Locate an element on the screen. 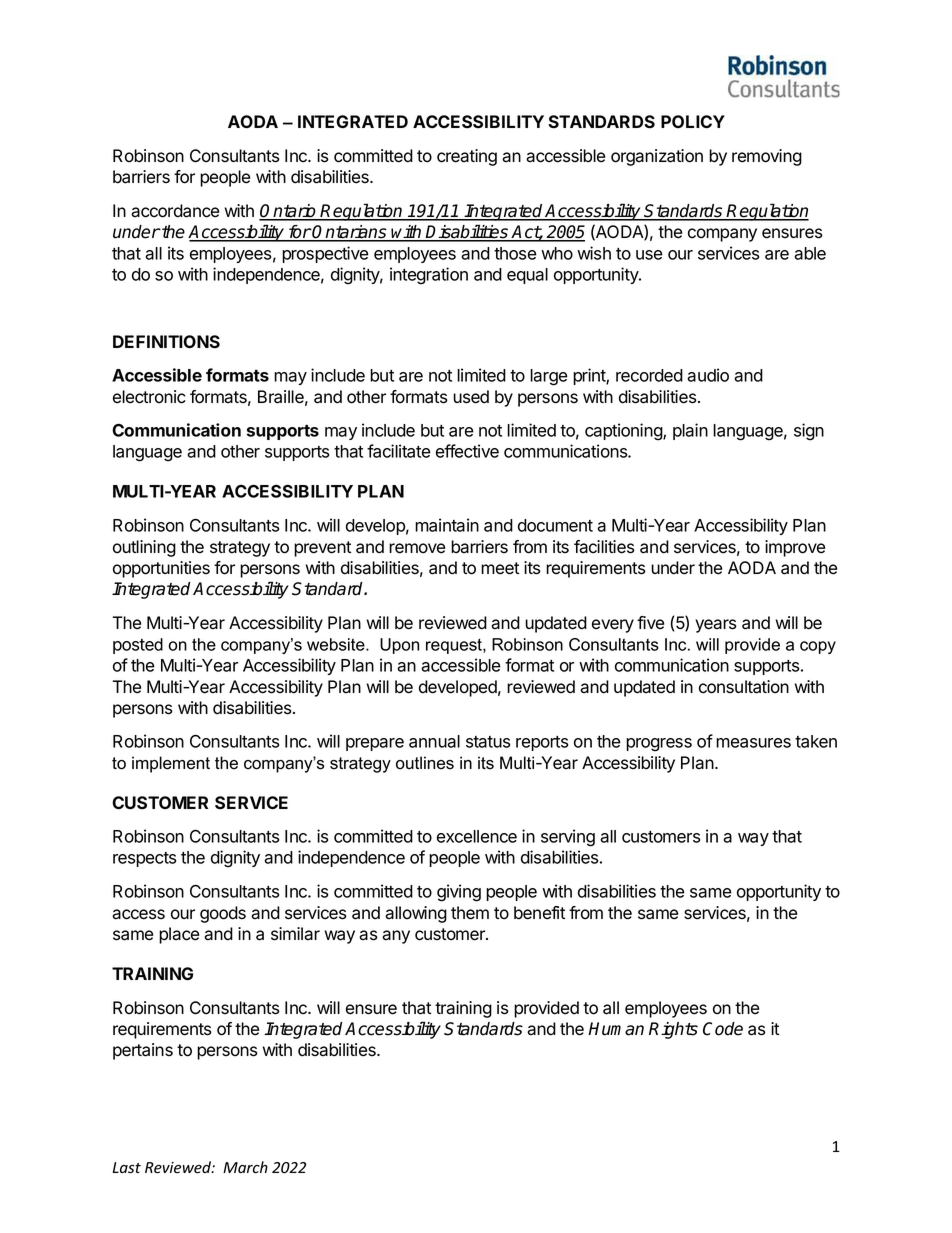  removing is located at coordinates (767, 157).
